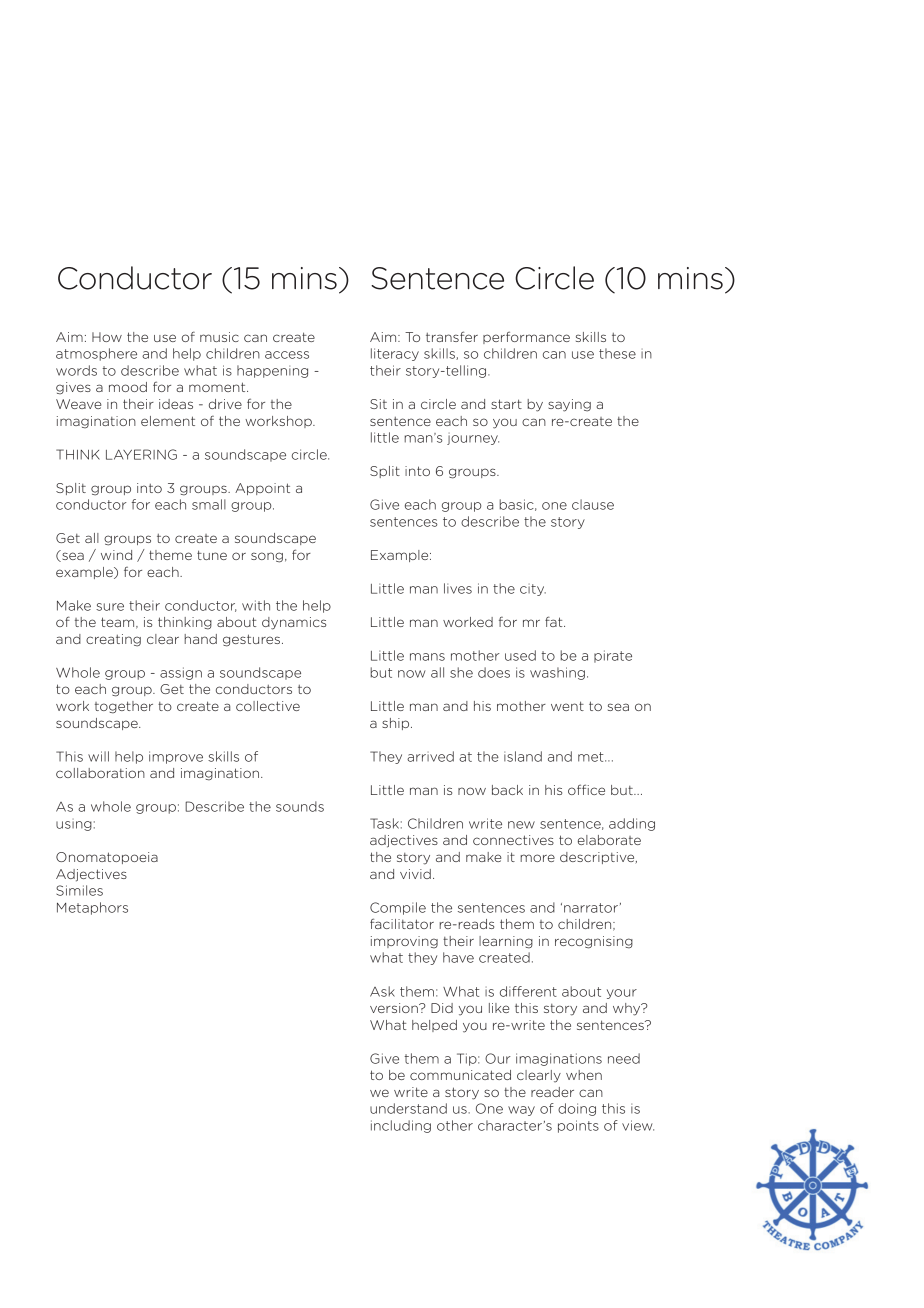 This document has height=1308, width=924. I want to click on together, so click(124, 707).
